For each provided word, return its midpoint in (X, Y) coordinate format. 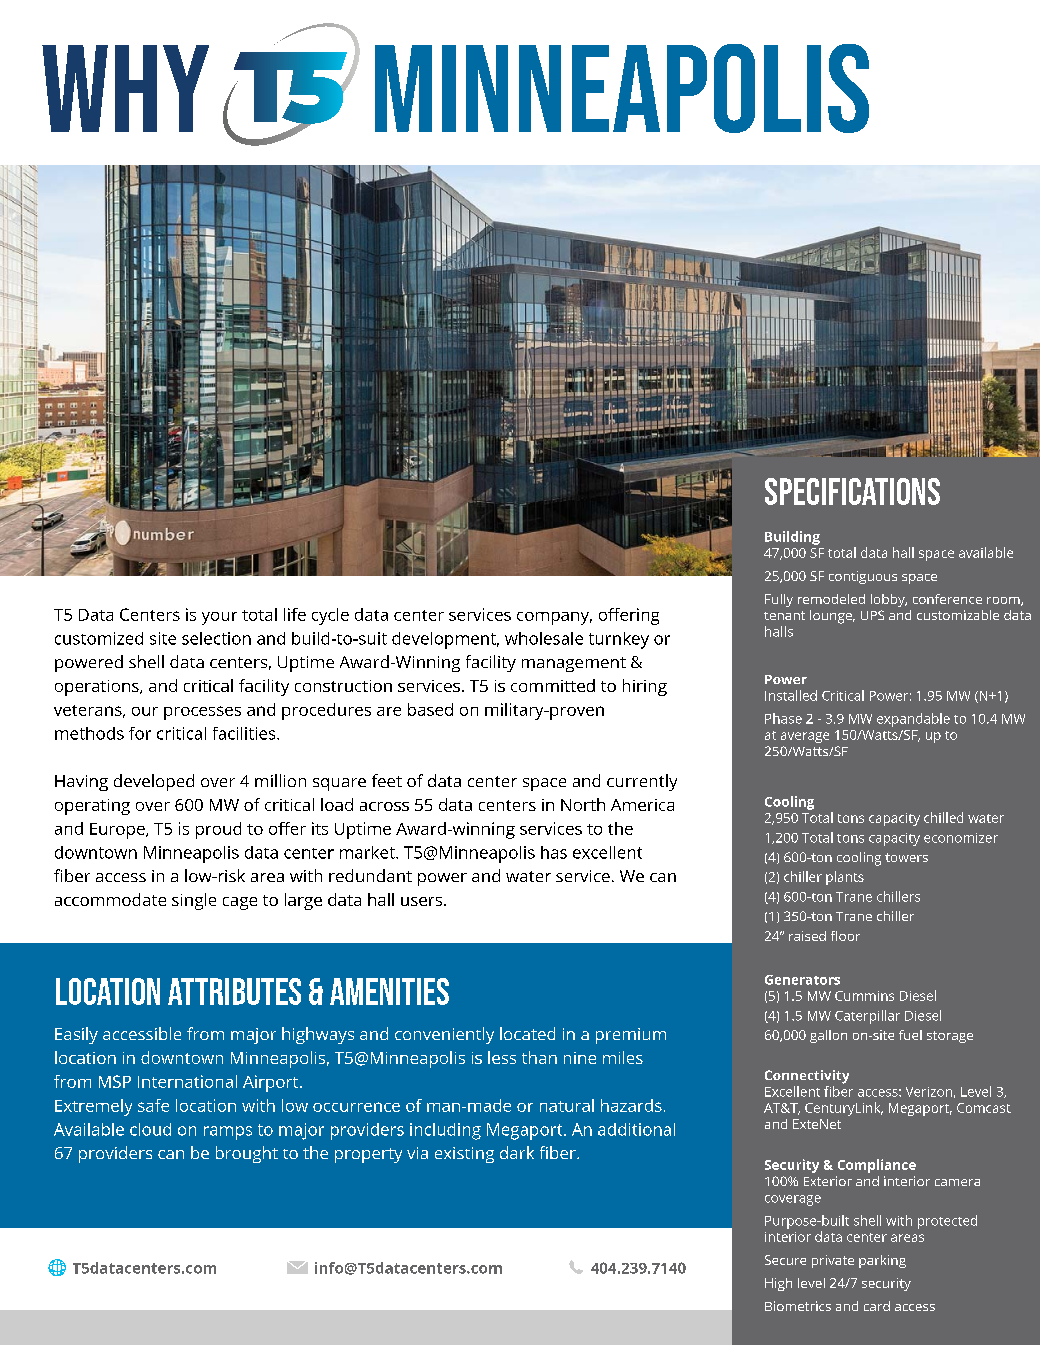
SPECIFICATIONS (852, 491)
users (423, 901)
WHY (125, 88)
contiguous (863, 577)
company (554, 618)
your (219, 618)
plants (845, 878)
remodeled (831, 599)
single (194, 901)
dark (517, 1152)
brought (247, 1154)
